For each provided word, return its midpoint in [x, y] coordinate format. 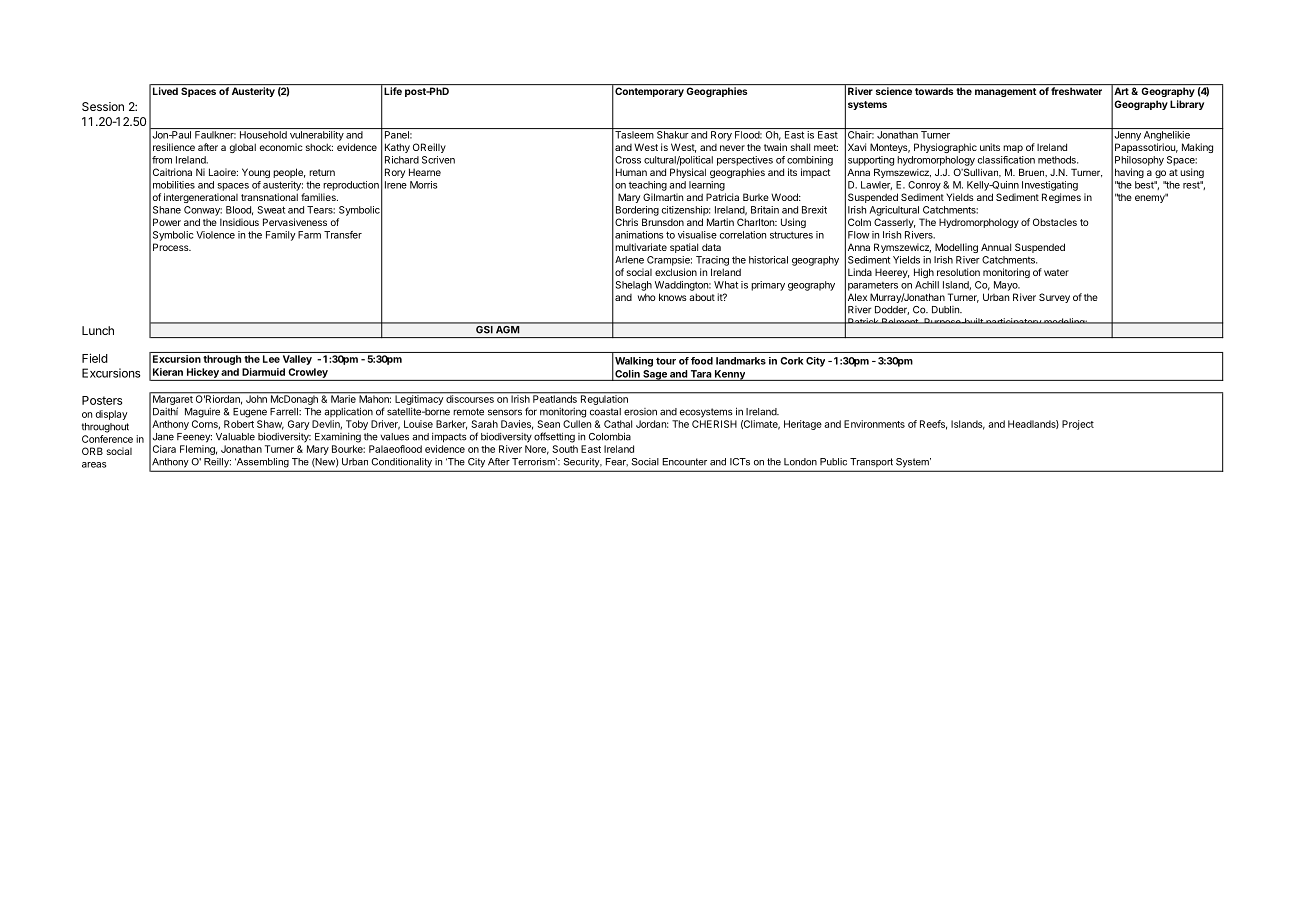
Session [103, 106]
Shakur [673, 135]
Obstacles [1055, 222]
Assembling [262, 463]
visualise [697, 235]
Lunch [98, 330]
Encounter [684, 462]
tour [666, 361]
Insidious [239, 222]
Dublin [946, 310]
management [1005, 92]
